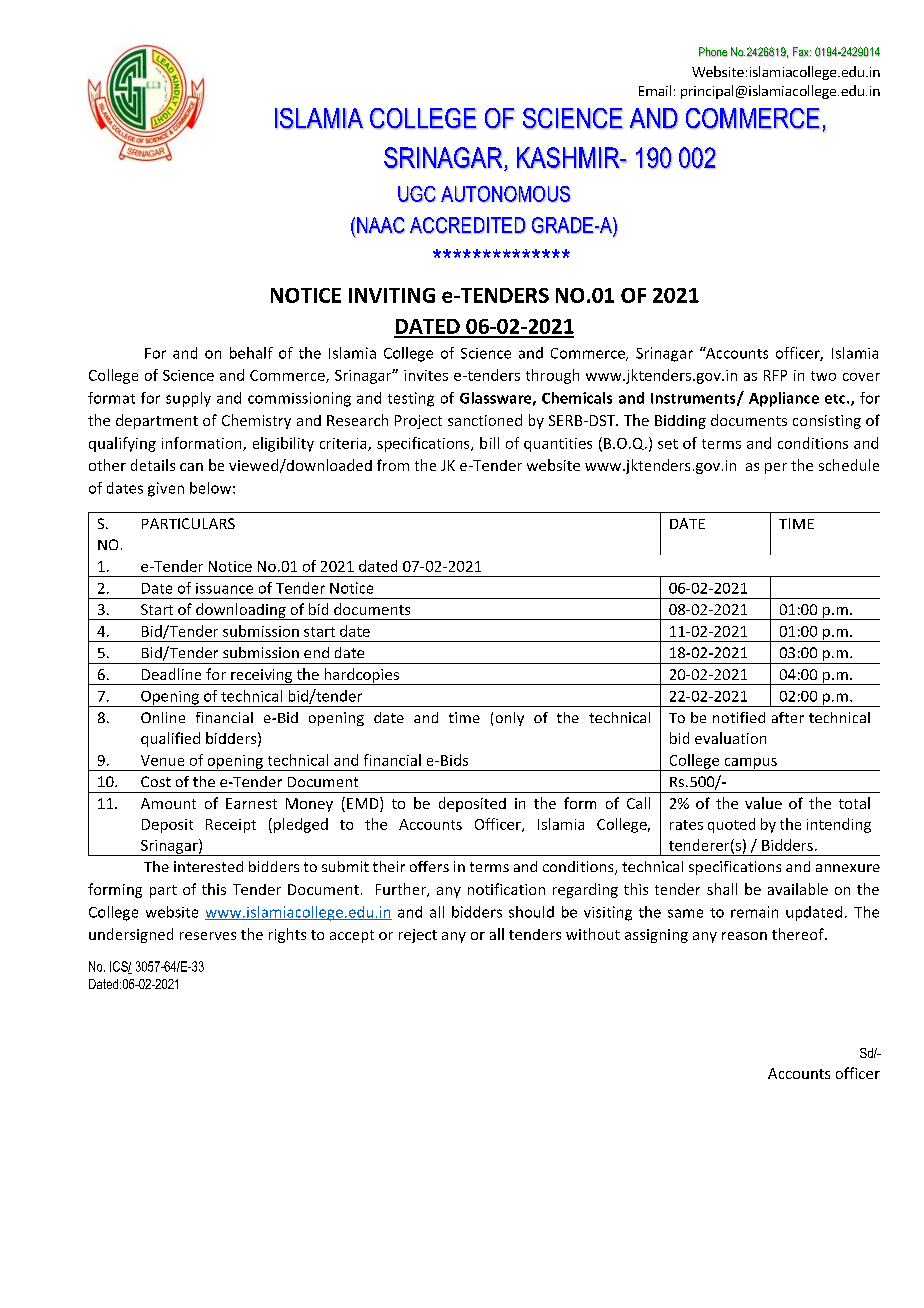 The image size is (924, 1308). Describe the element at coordinates (506, 889) in the image. I see `notification` at that location.
